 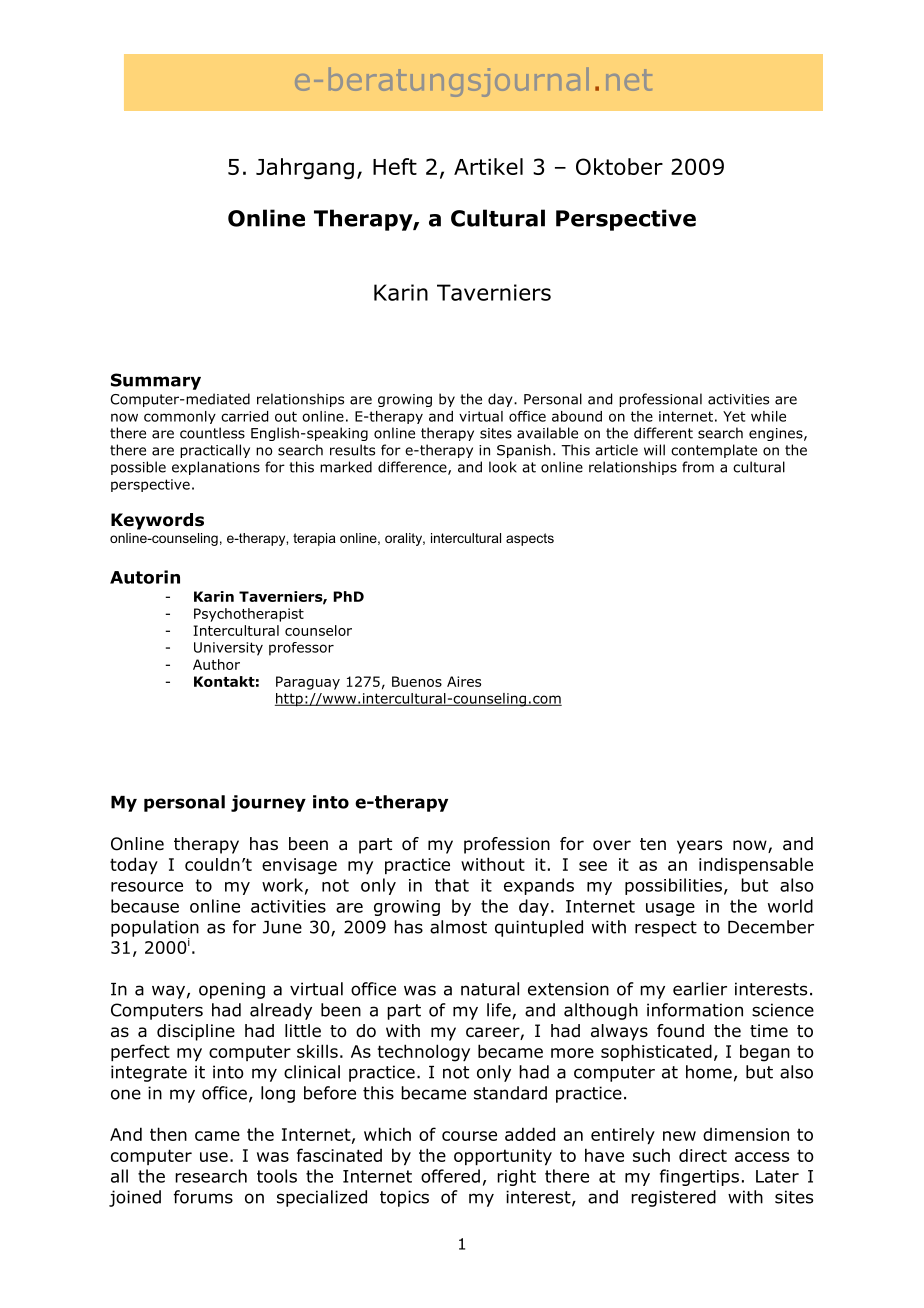 What do you see at coordinates (699, 1177) in the screenshot?
I see `fingertips` at bounding box center [699, 1177].
